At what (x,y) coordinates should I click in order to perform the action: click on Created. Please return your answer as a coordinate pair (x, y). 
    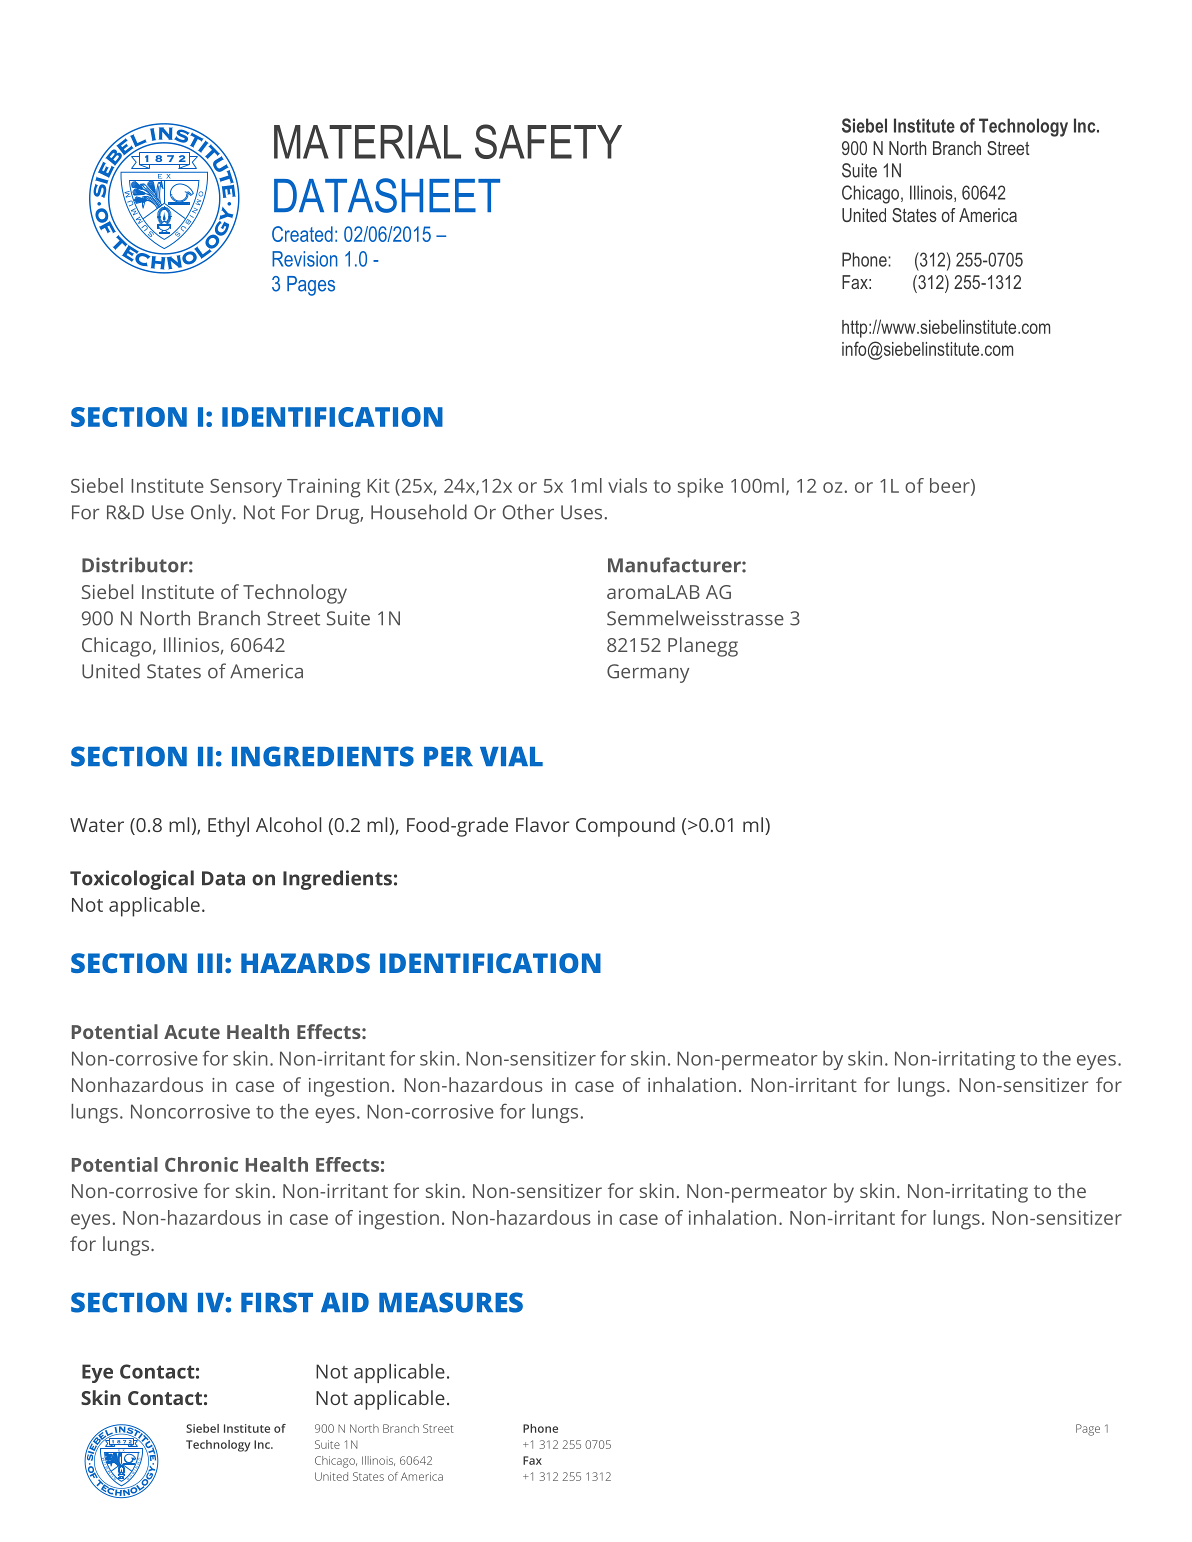
    Looking at the image, I should click on (302, 234).
